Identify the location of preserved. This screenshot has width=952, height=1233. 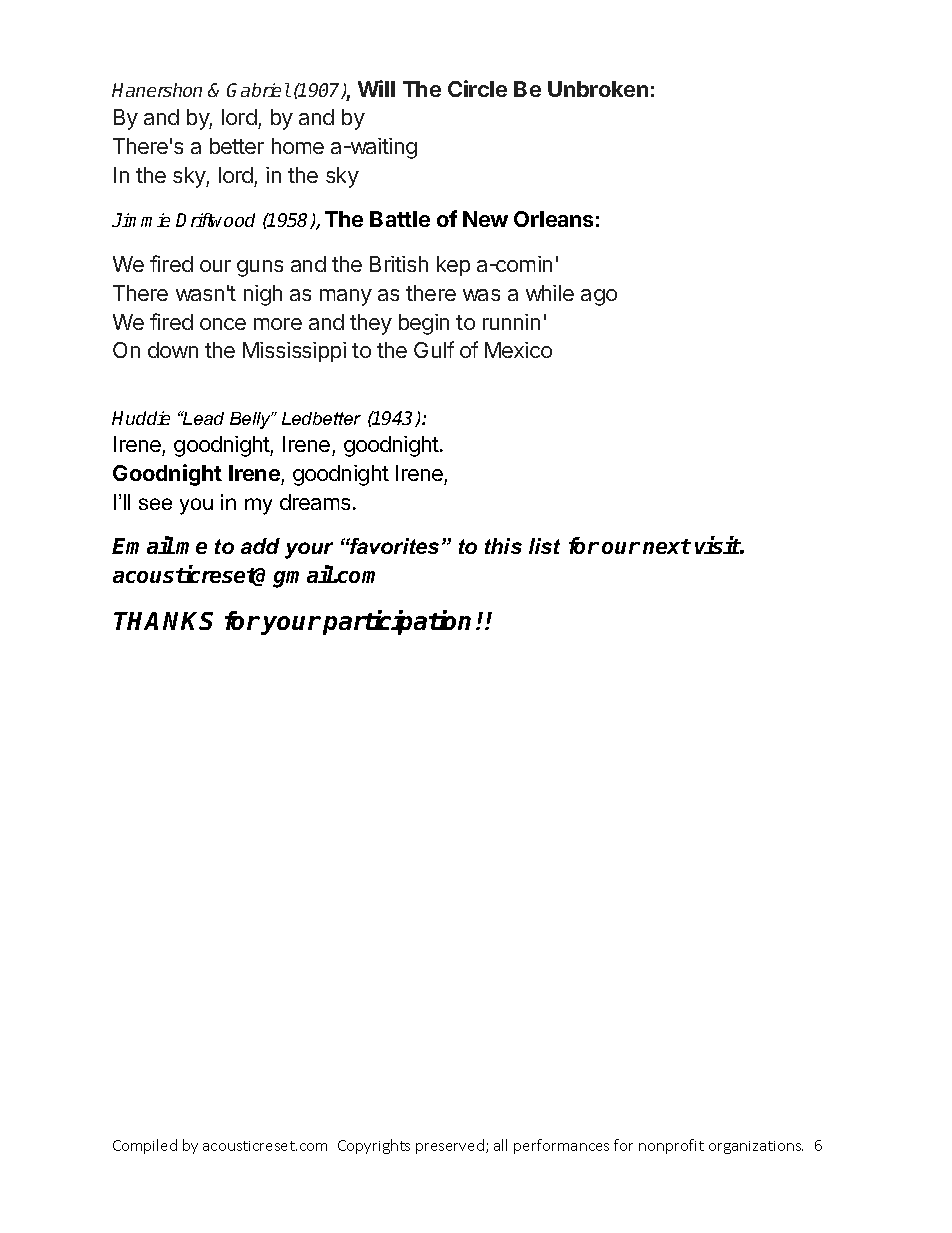
(450, 1146).
